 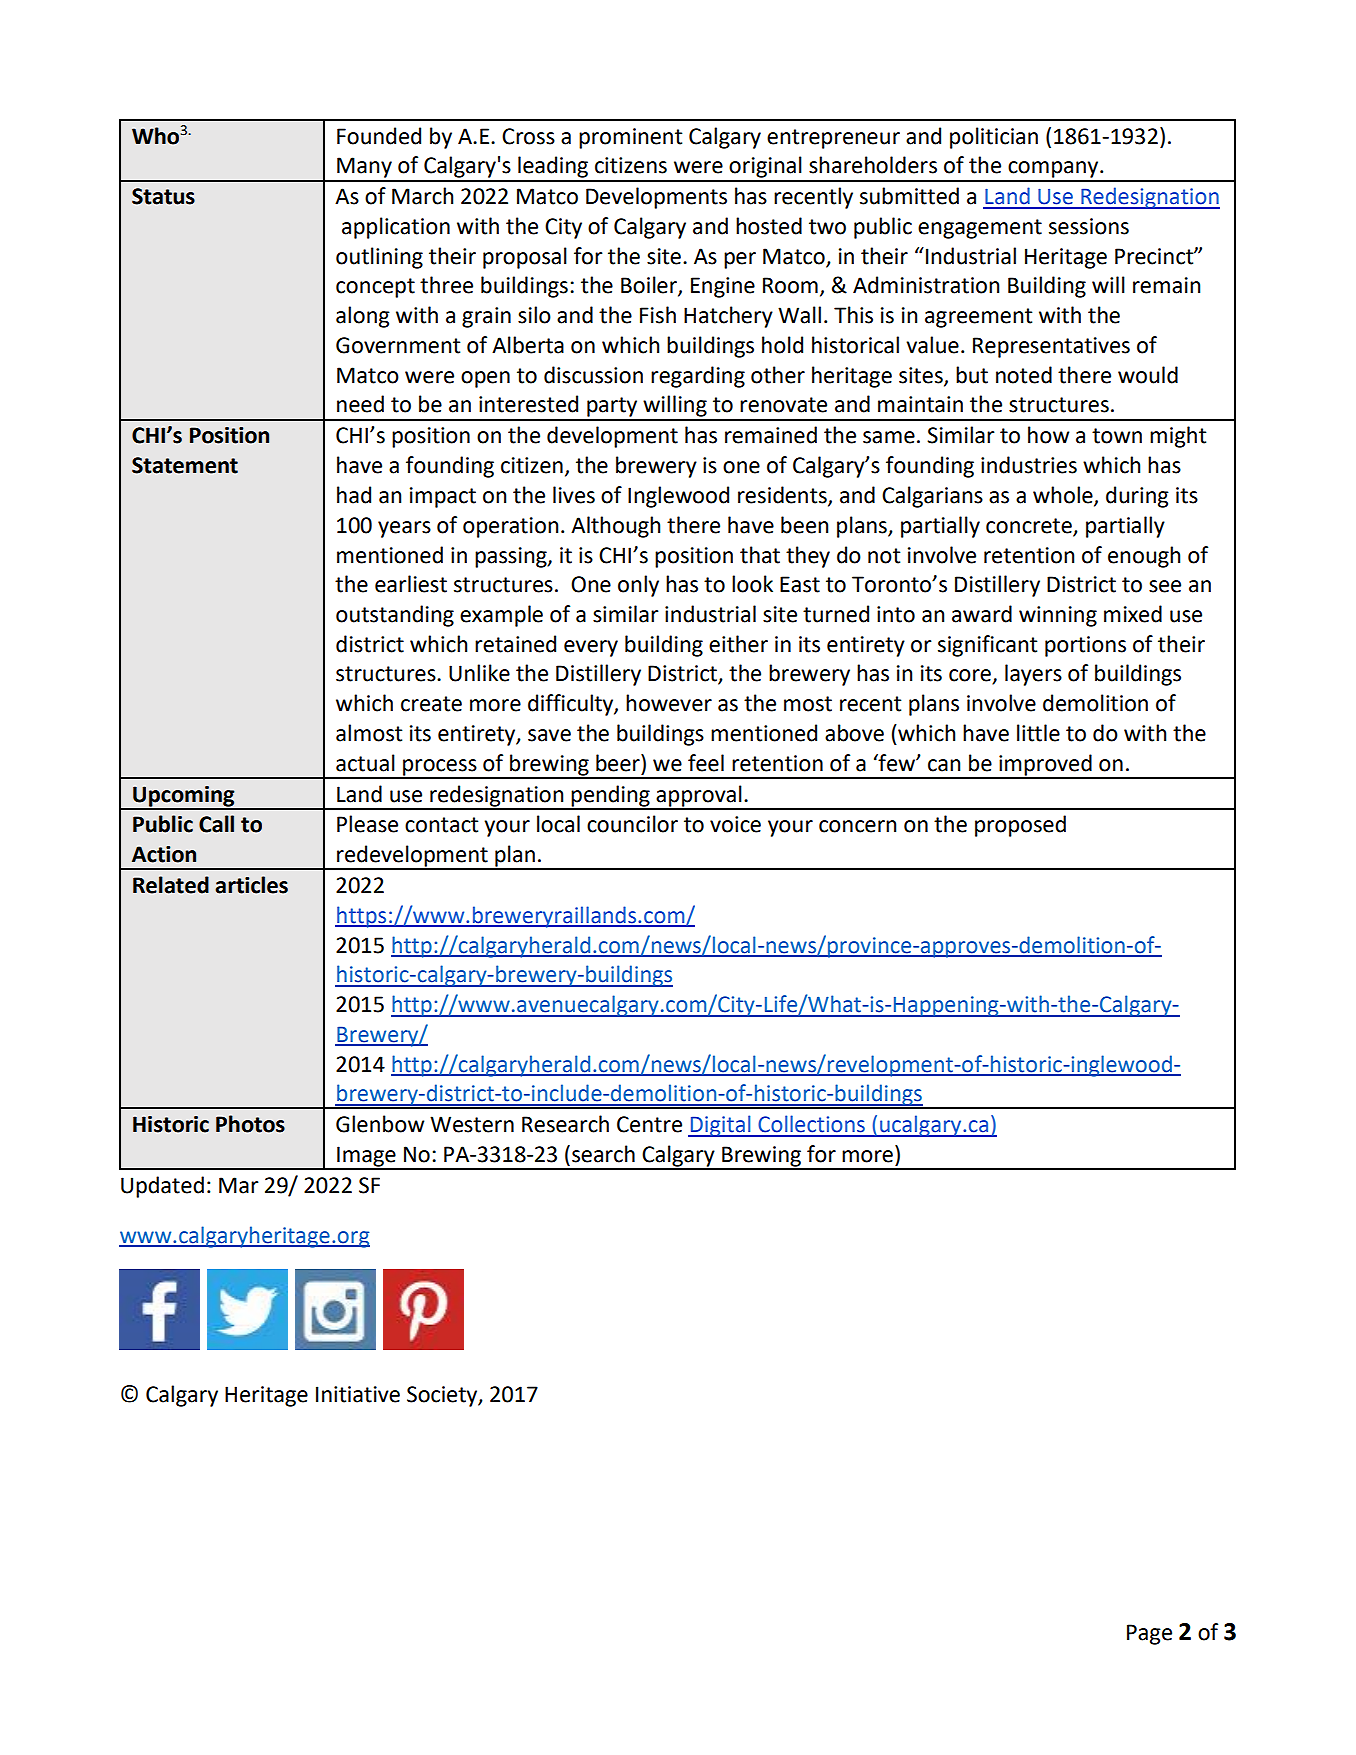 What do you see at coordinates (632, 824) in the screenshot?
I see `councilor` at bounding box center [632, 824].
